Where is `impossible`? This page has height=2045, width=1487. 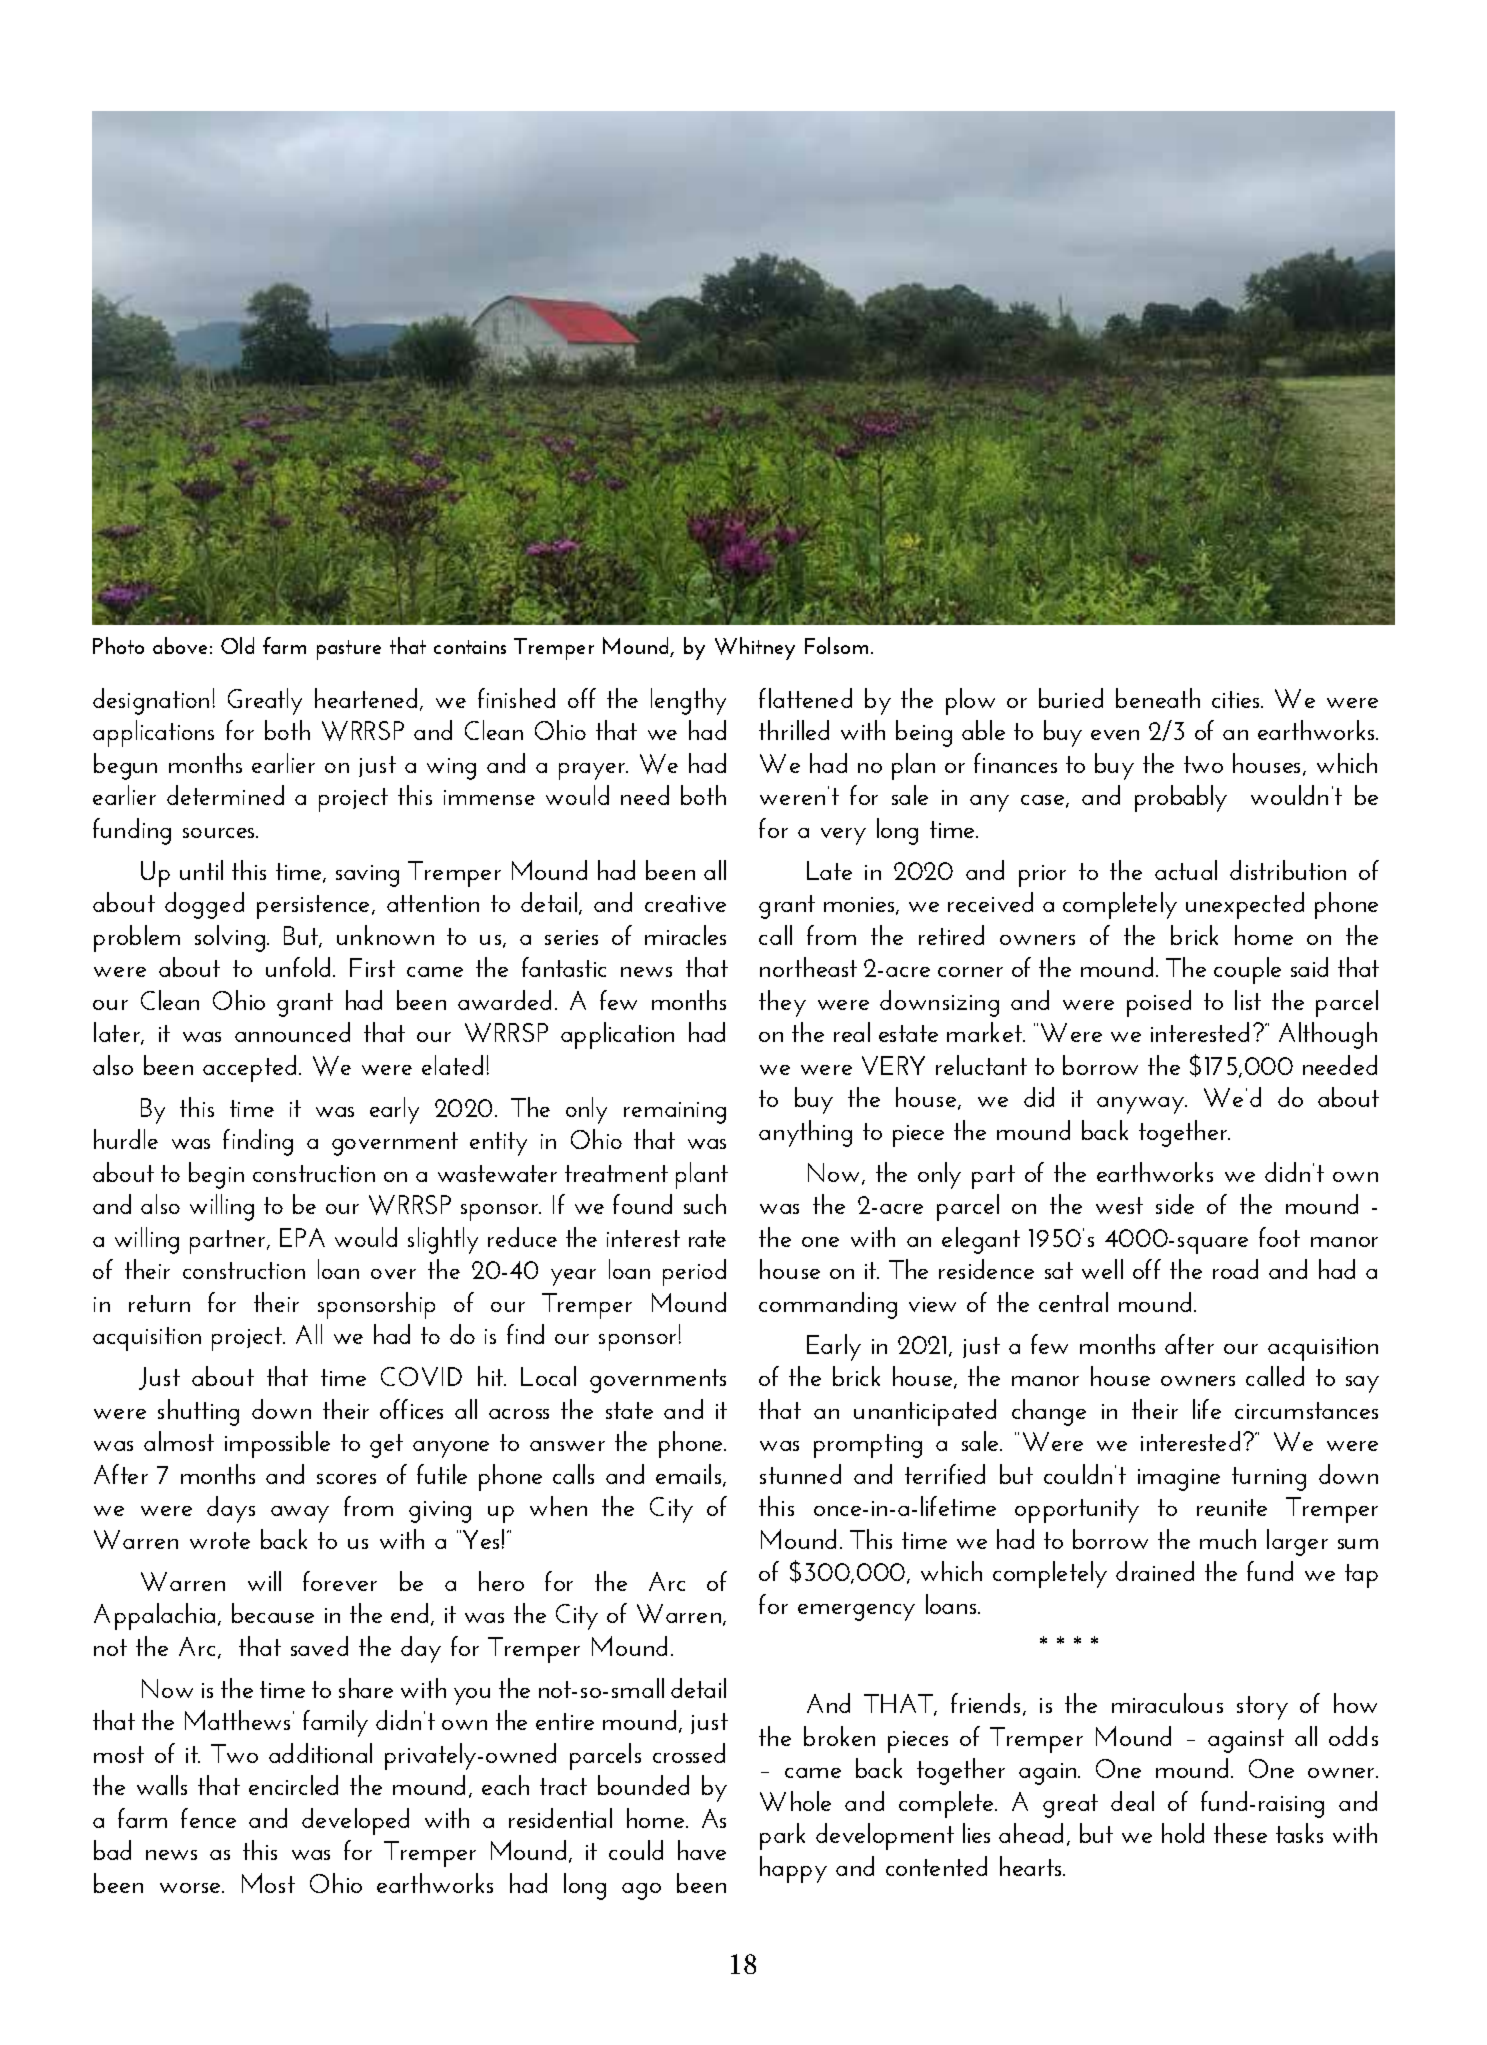 impossible is located at coordinates (277, 1444).
